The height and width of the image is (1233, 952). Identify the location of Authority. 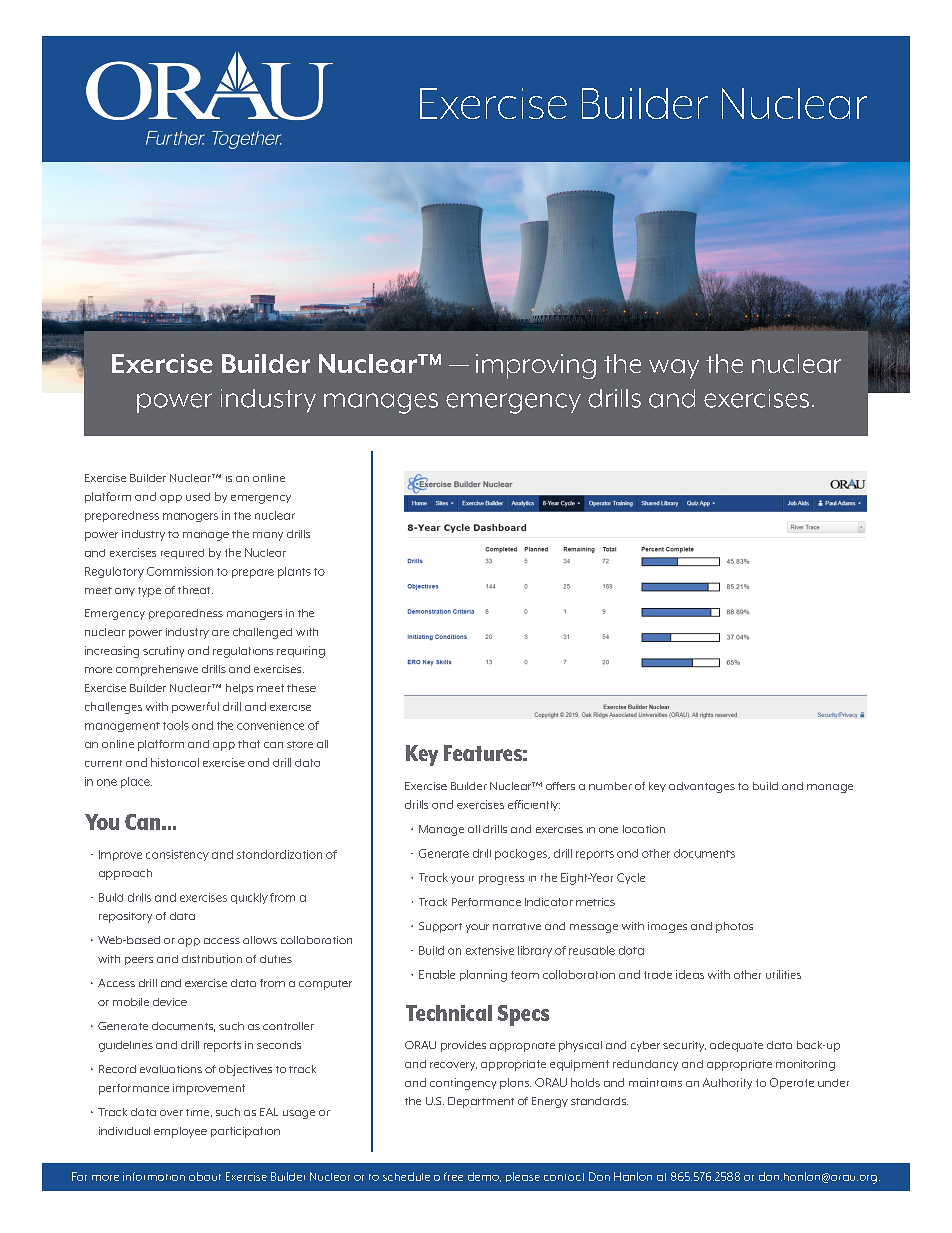
(727, 1083).
